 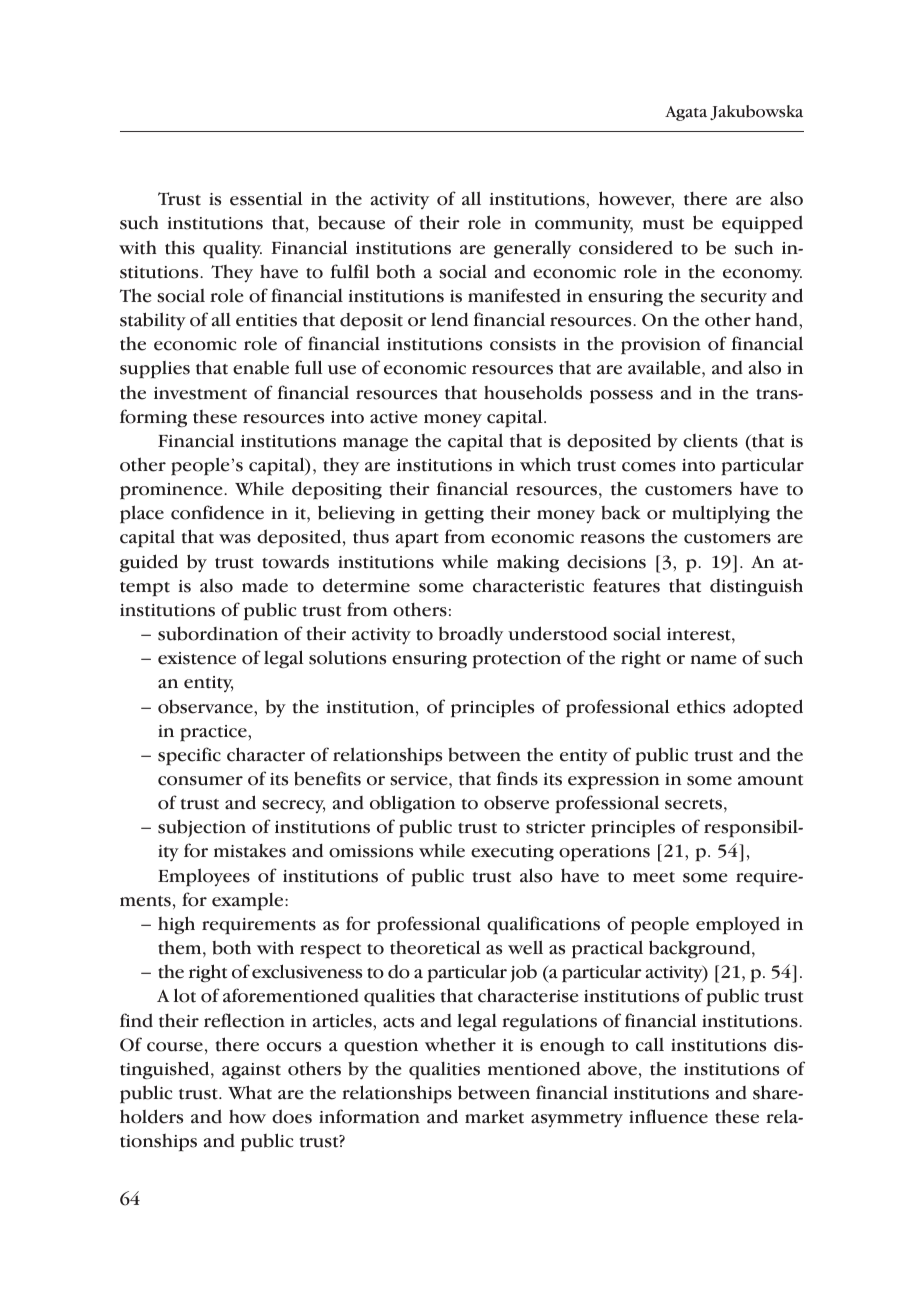 What do you see at coordinates (200, 393) in the screenshot?
I see `investment` at bounding box center [200, 393].
